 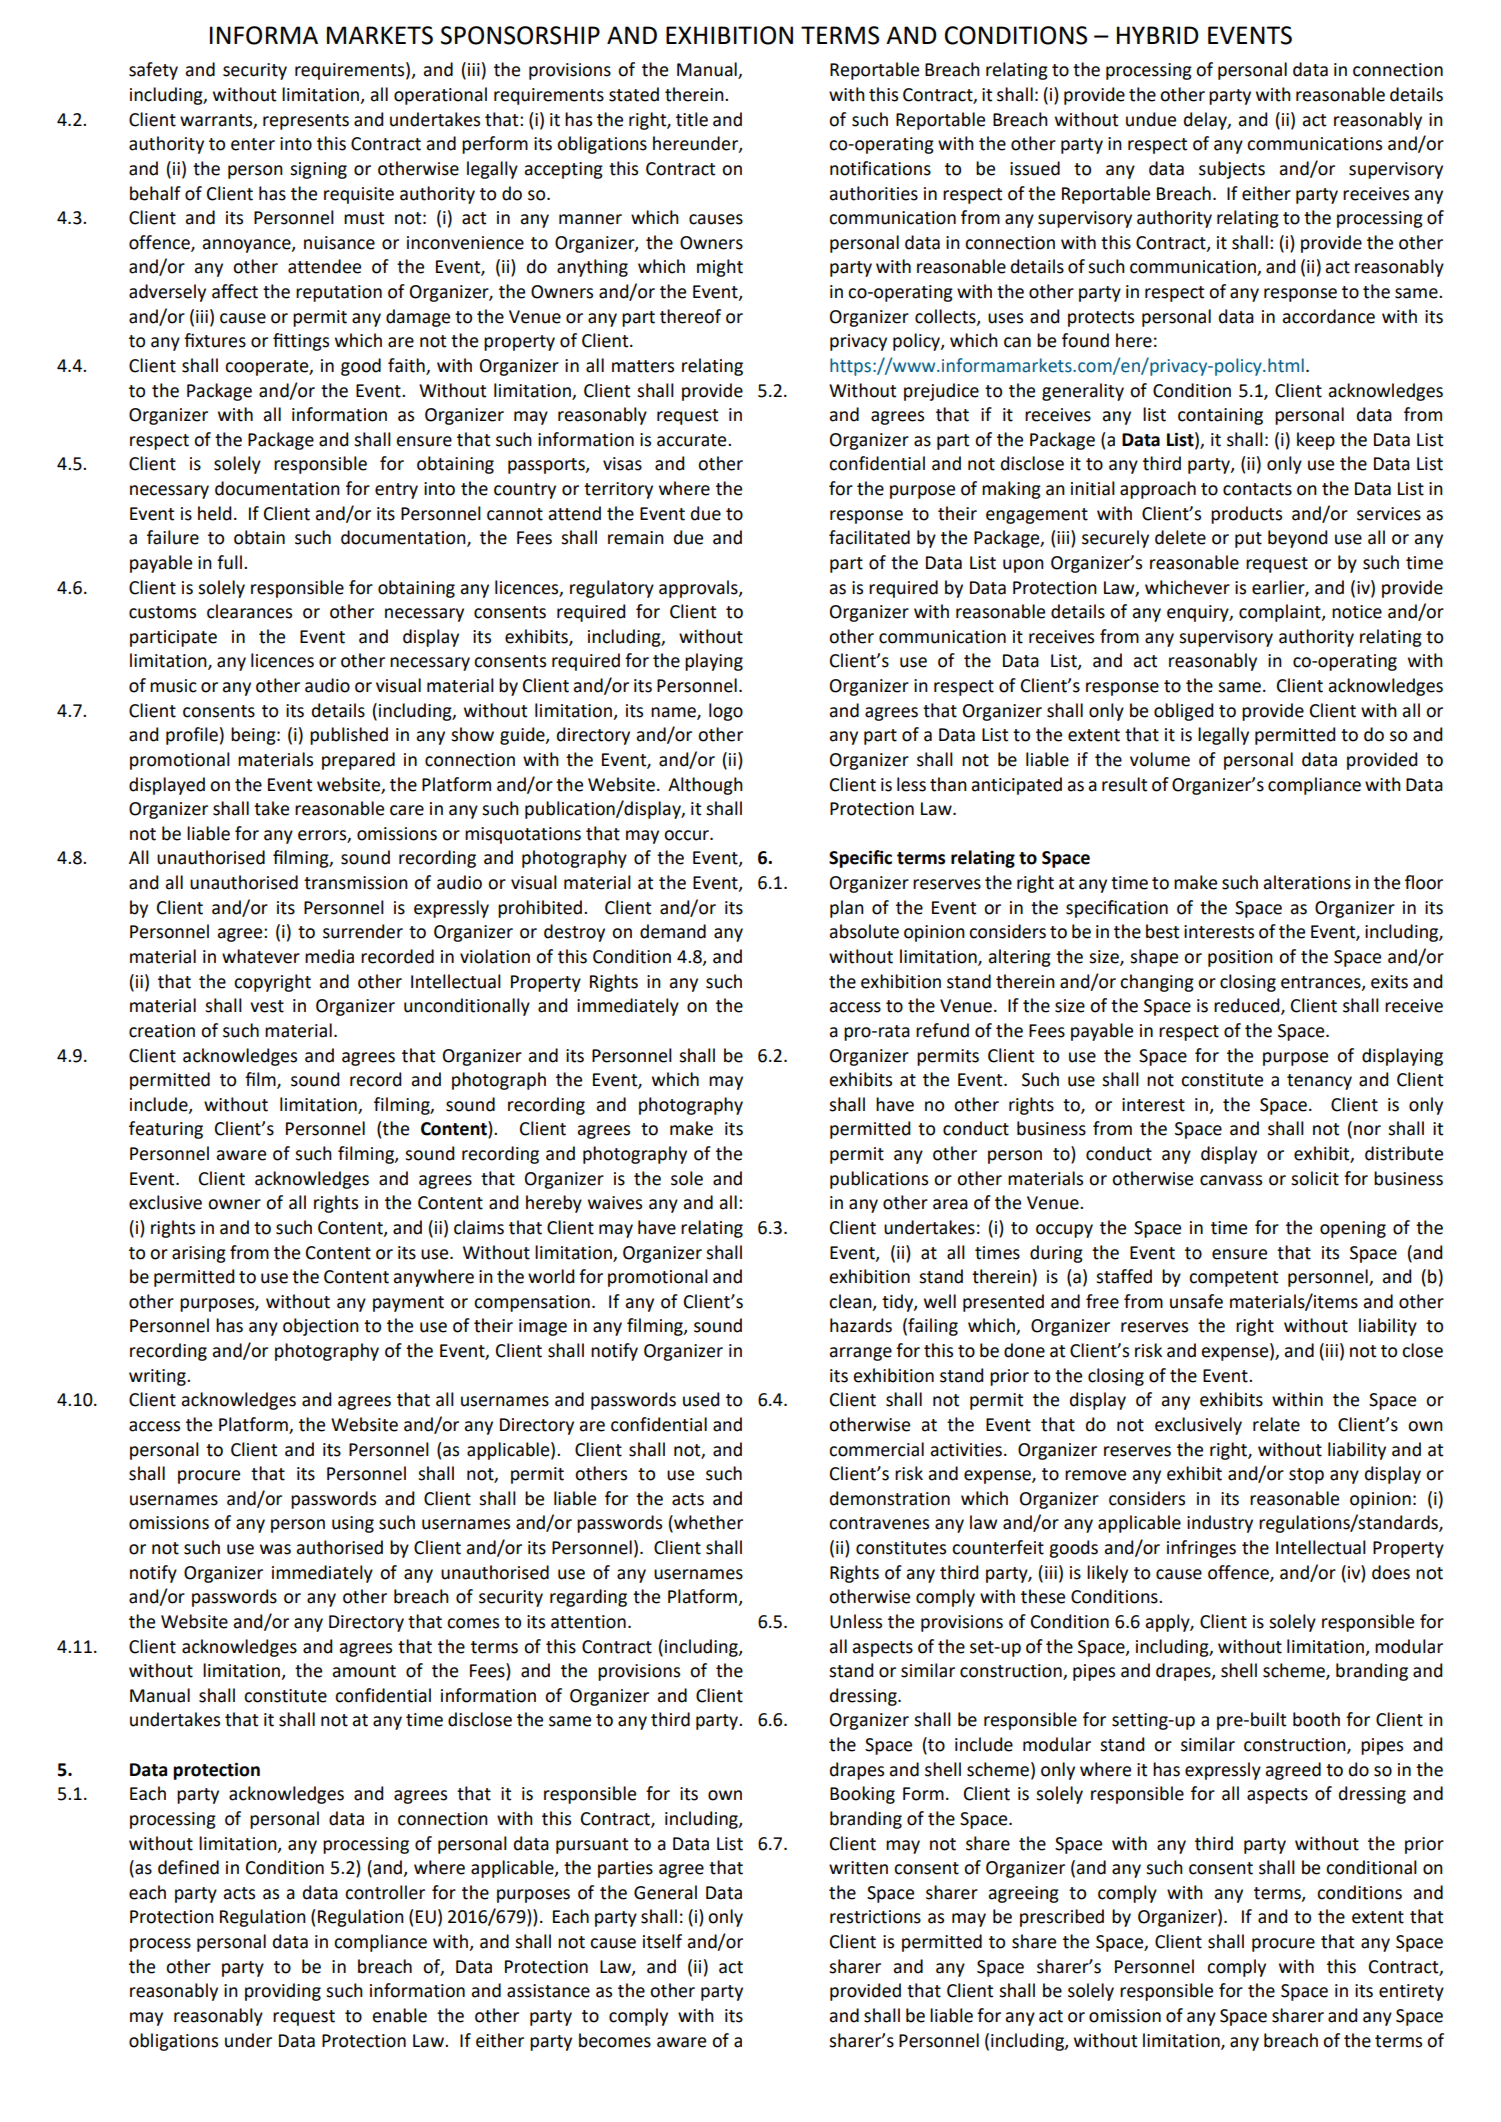 I want to click on competent, so click(x=1233, y=1279).
